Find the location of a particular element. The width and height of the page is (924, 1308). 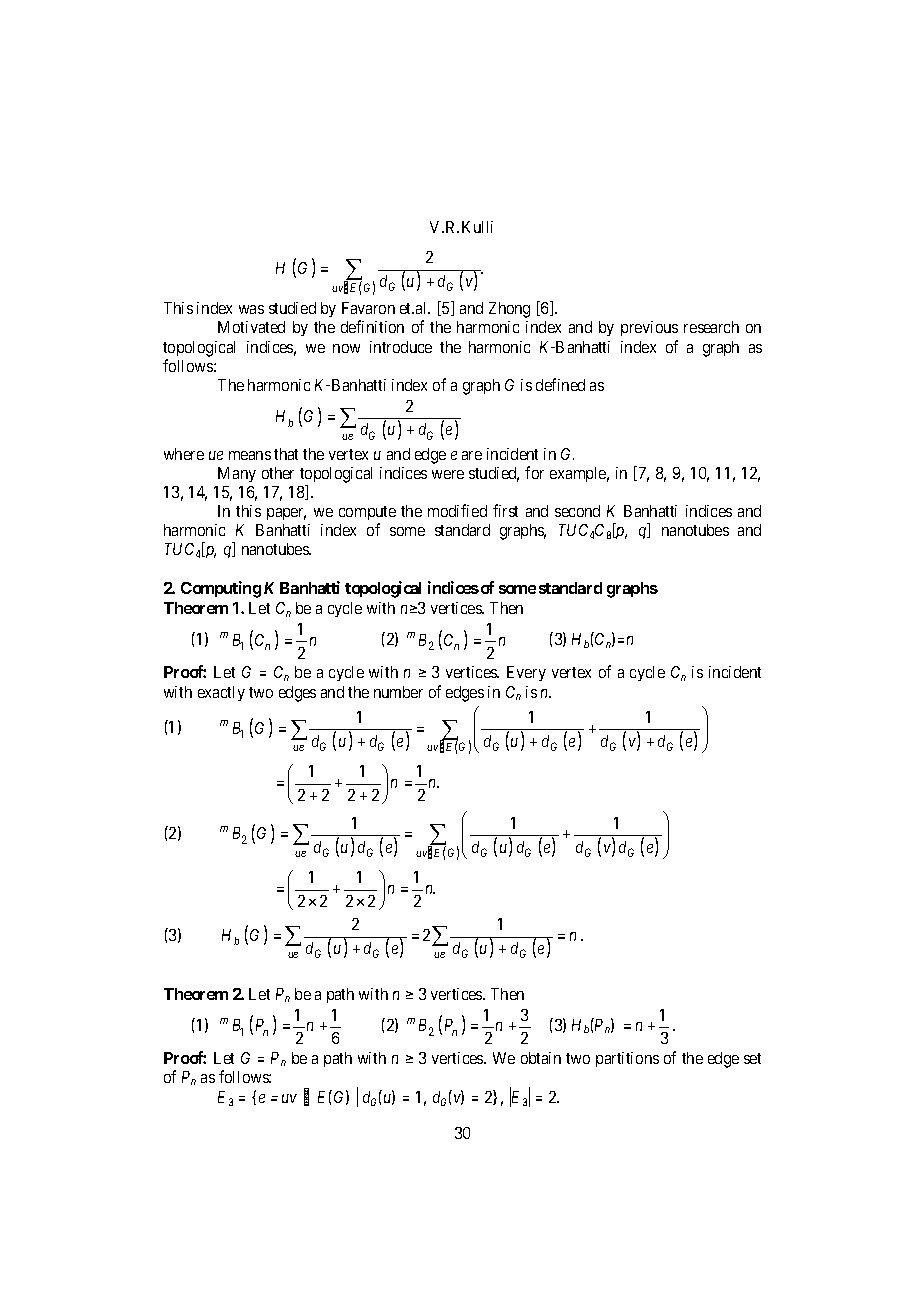

Zhong is located at coordinates (509, 310).
